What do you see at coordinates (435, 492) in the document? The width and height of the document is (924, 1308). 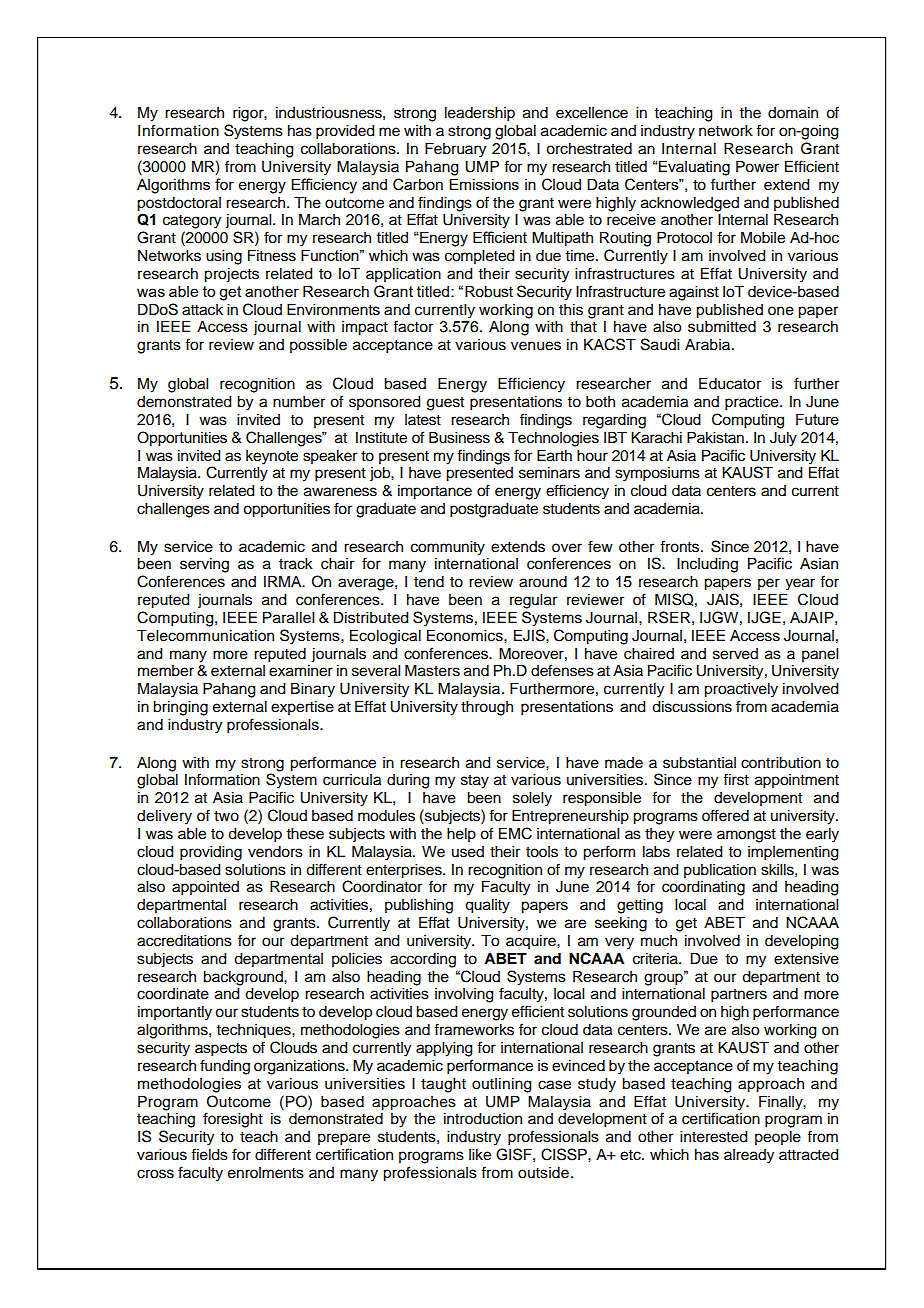 I see `importance` at bounding box center [435, 492].
